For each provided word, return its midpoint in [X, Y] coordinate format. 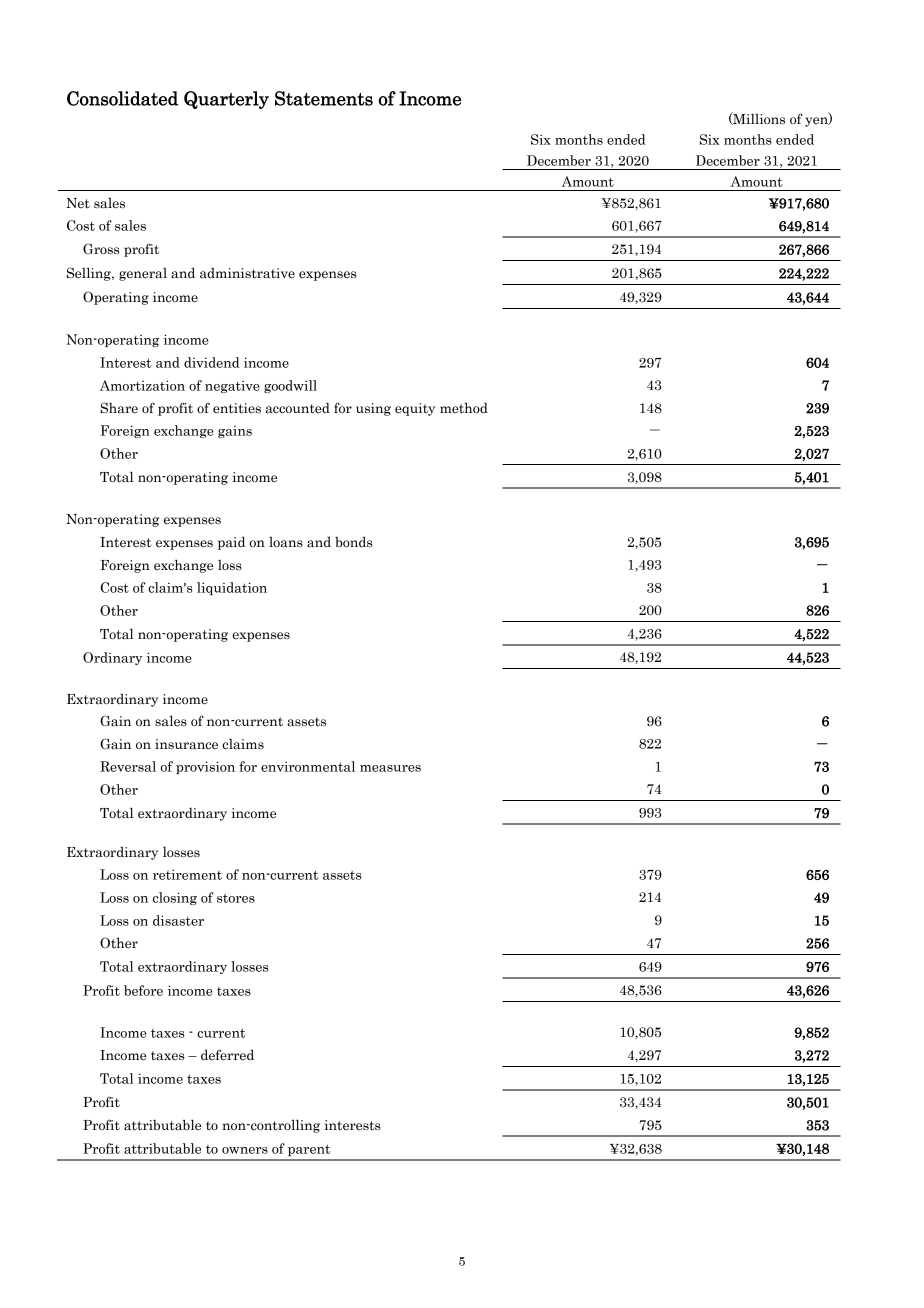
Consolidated [122, 98]
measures [390, 768]
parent [309, 1150]
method [464, 408]
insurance [186, 744]
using [373, 409]
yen [817, 122]
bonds [353, 542]
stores [236, 898]
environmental [308, 766]
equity [415, 409]
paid [231, 543]
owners [245, 1150]
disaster [178, 920]
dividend [212, 362]
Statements [324, 98]
